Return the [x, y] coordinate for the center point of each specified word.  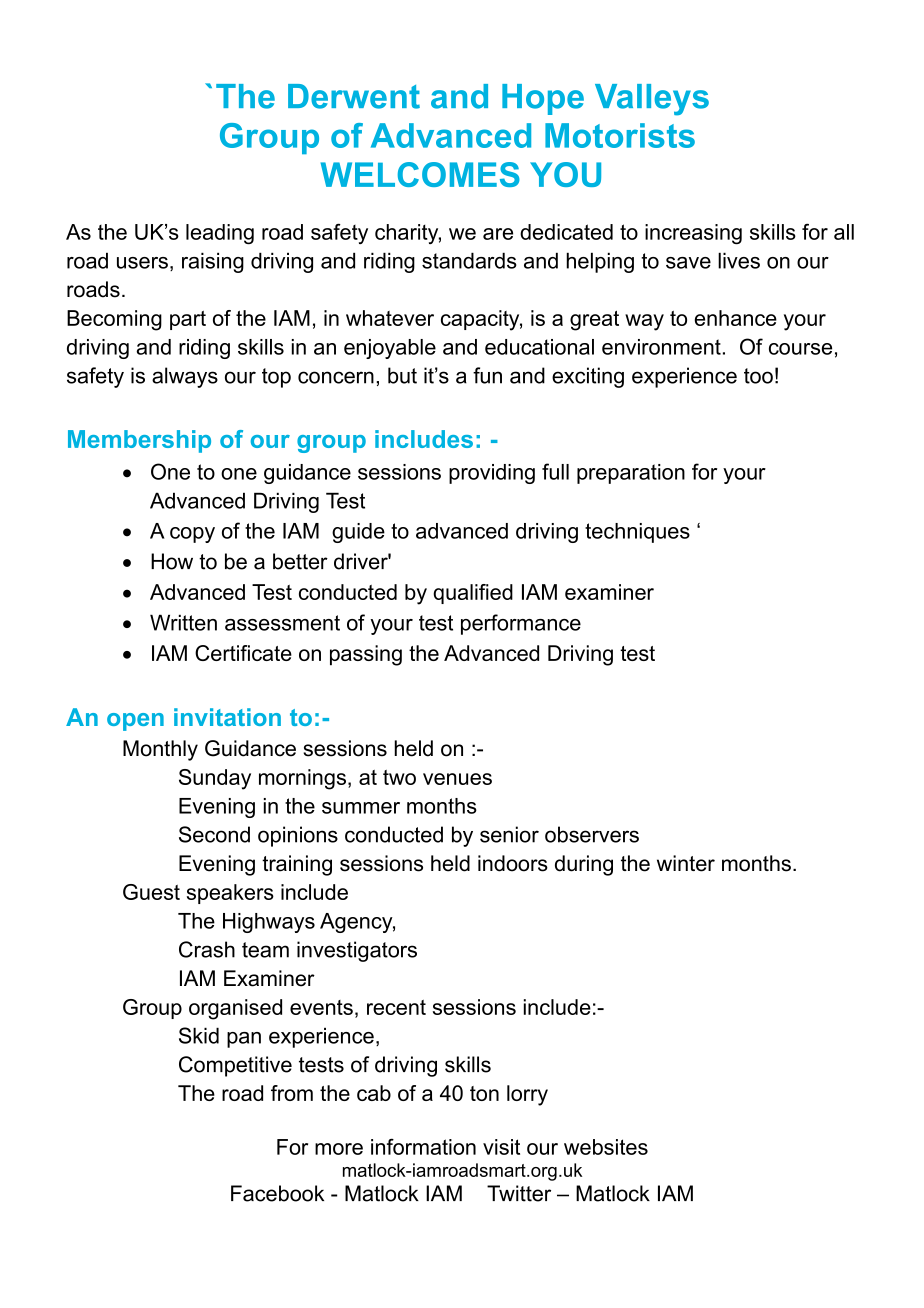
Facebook [277, 1193]
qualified [473, 594]
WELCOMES [420, 174]
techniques [637, 533]
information [423, 1146]
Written [183, 622]
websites [606, 1147]
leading [220, 234]
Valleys [652, 100]
